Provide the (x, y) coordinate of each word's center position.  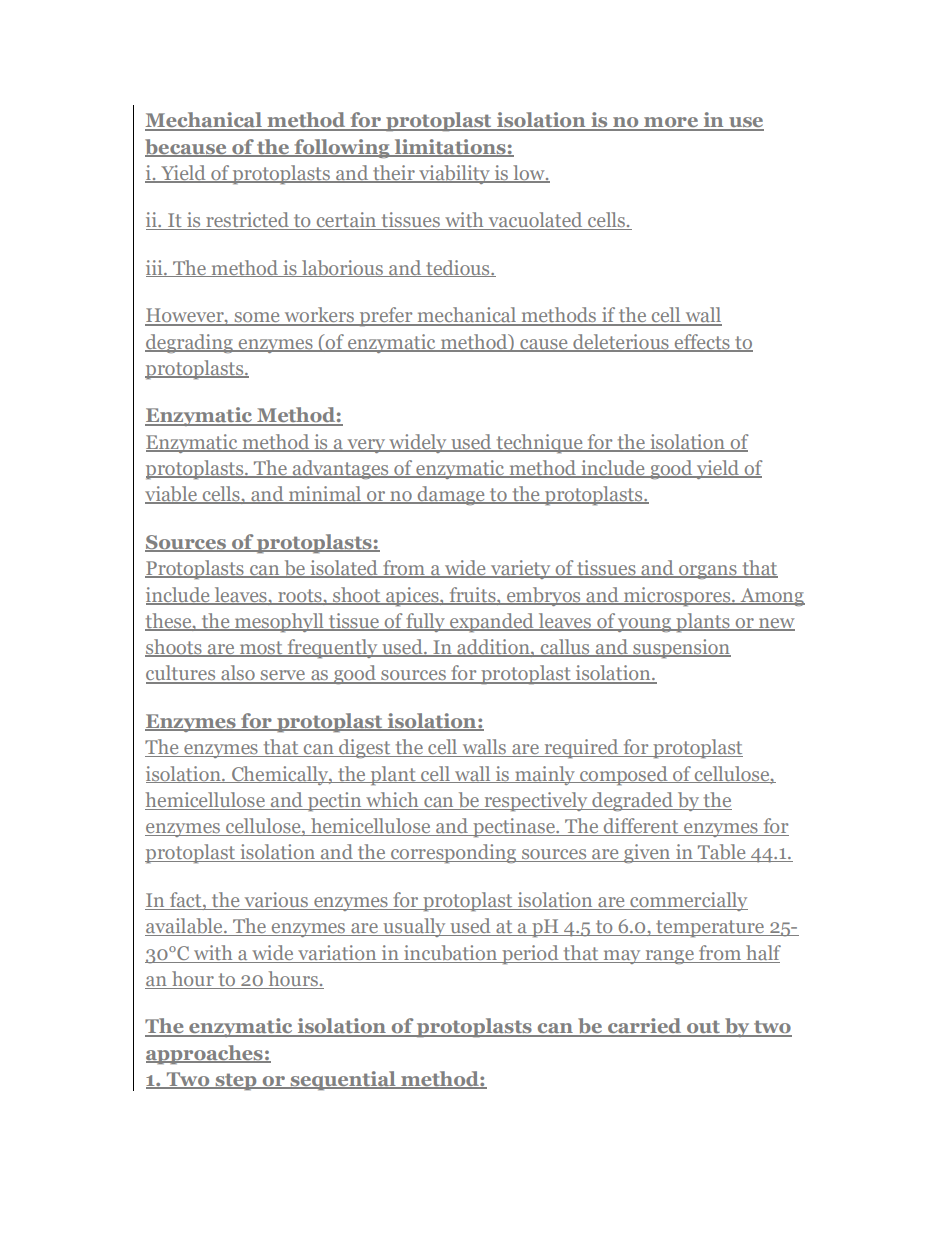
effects (702, 342)
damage (451, 495)
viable (172, 495)
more (671, 123)
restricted (247, 221)
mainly (545, 775)
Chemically (280, 775)
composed (624, 775)
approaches (205, 1054)
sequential (343, 1080)
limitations (450, 148)
